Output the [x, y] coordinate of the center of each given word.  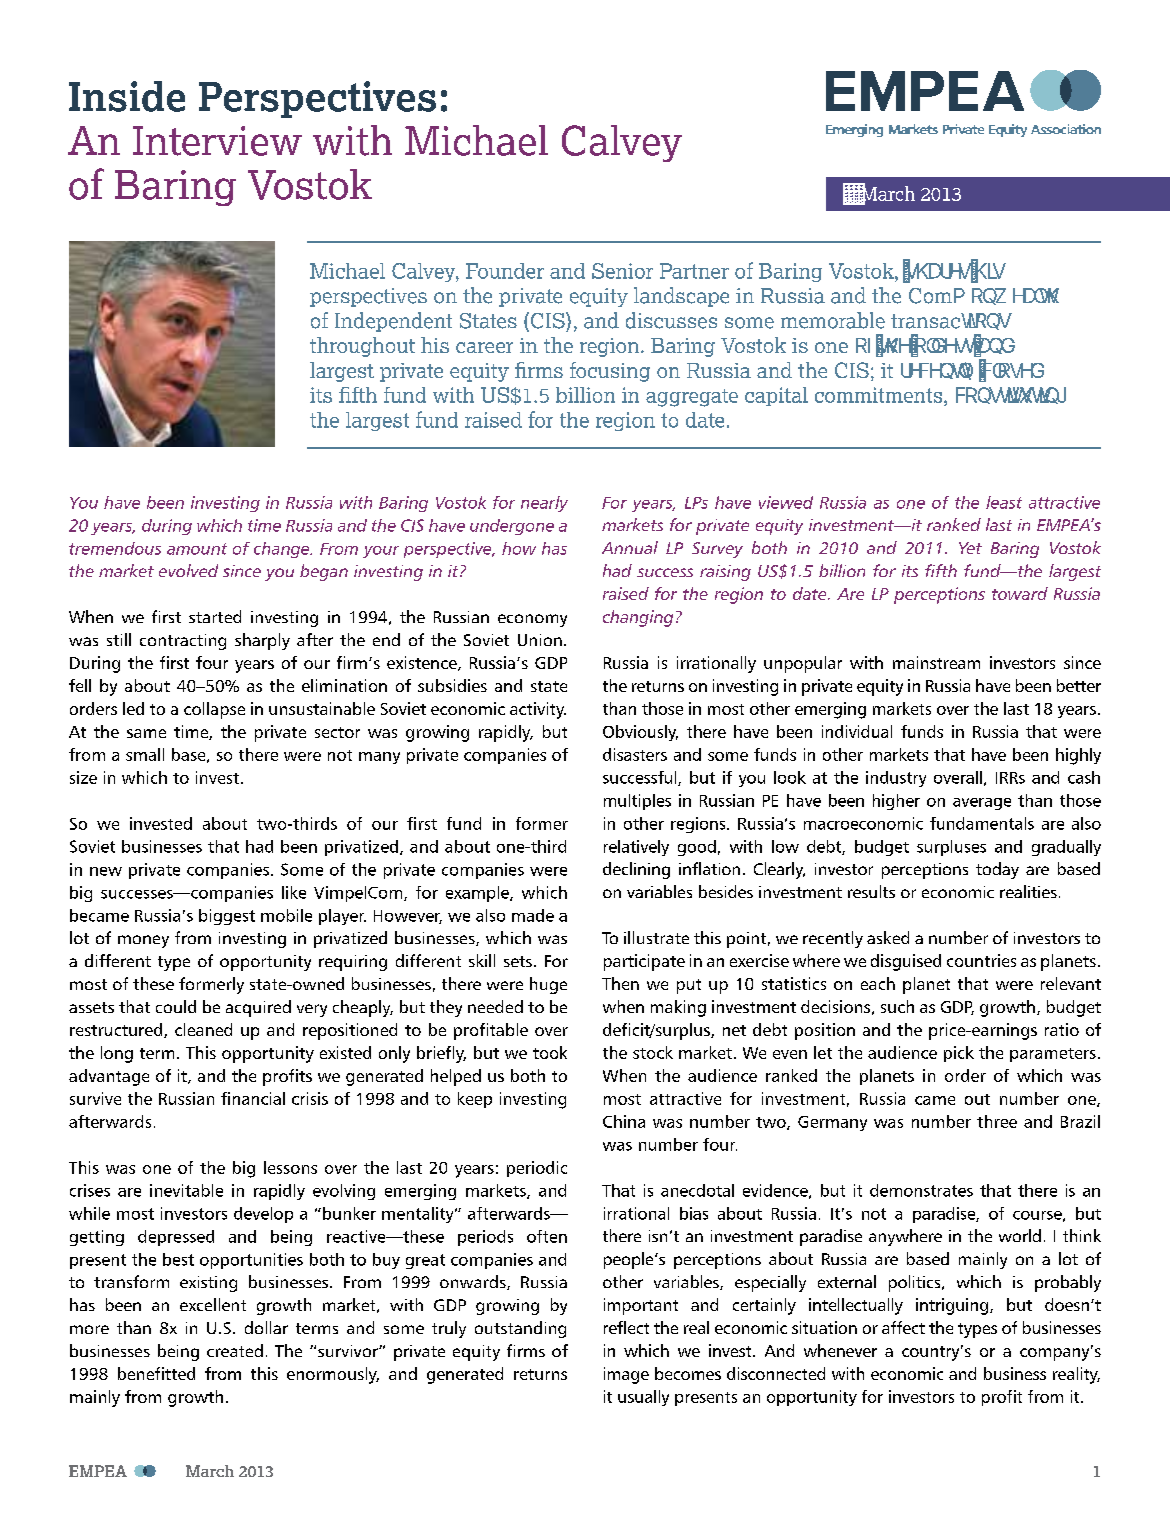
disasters [635, 754]
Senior [622, 271]
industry [896, 779]
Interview [217, 141]
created [235, 1350]
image [626, 1375]
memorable [833, 320]
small [145, 754]
